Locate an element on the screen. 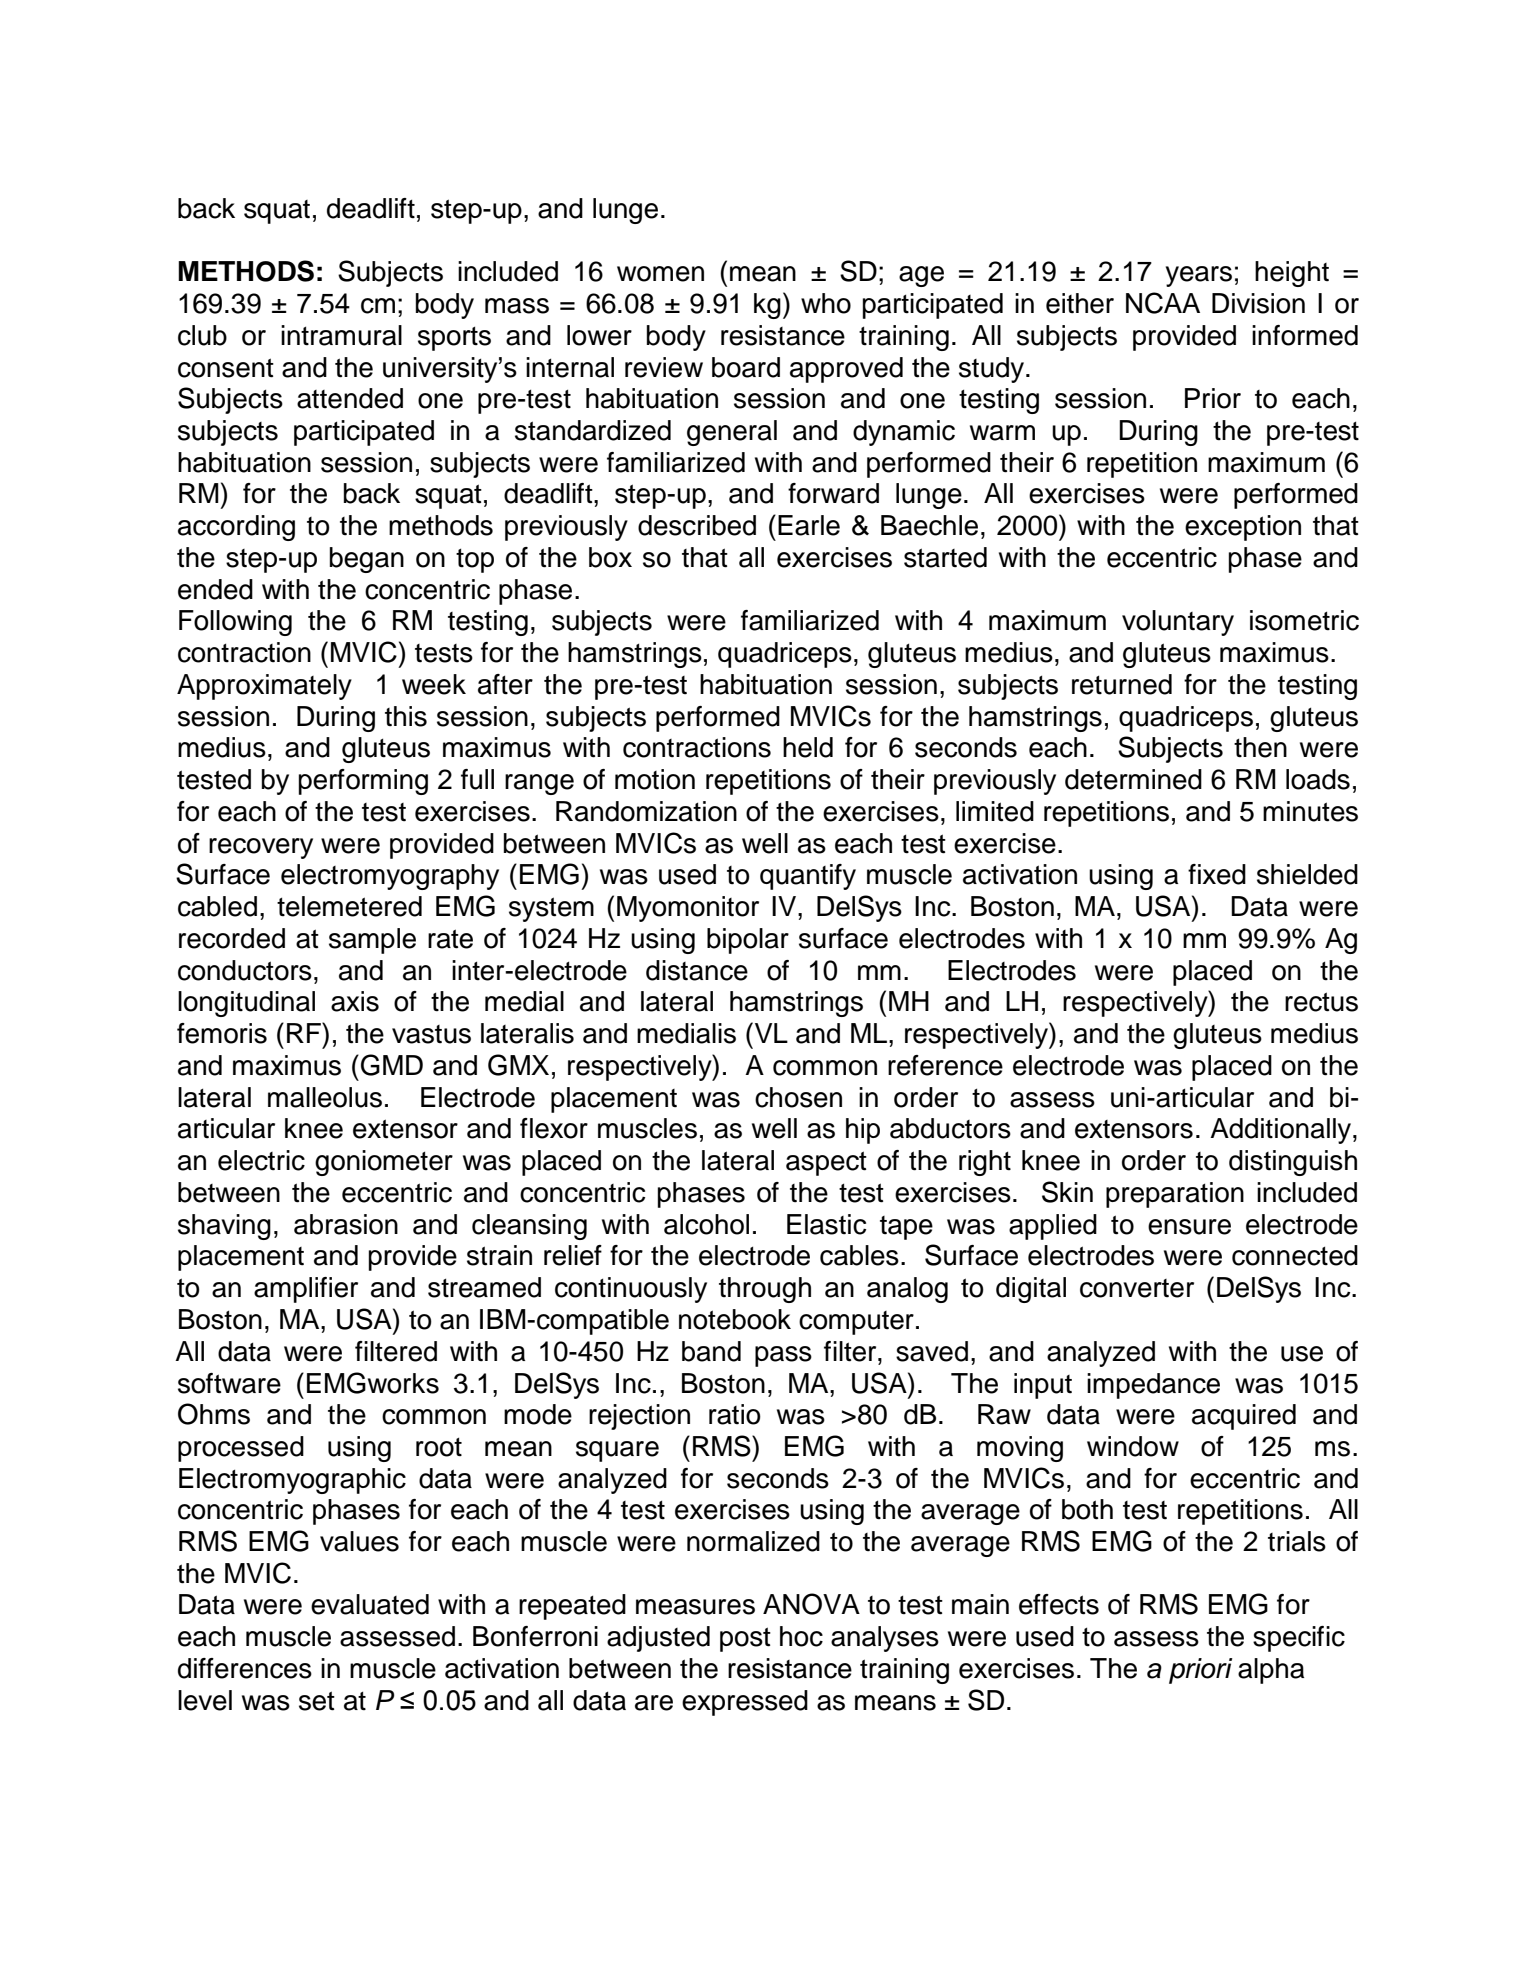 This screenshot has width=1536, height=1988. who is located at coordinates (826, 303).
